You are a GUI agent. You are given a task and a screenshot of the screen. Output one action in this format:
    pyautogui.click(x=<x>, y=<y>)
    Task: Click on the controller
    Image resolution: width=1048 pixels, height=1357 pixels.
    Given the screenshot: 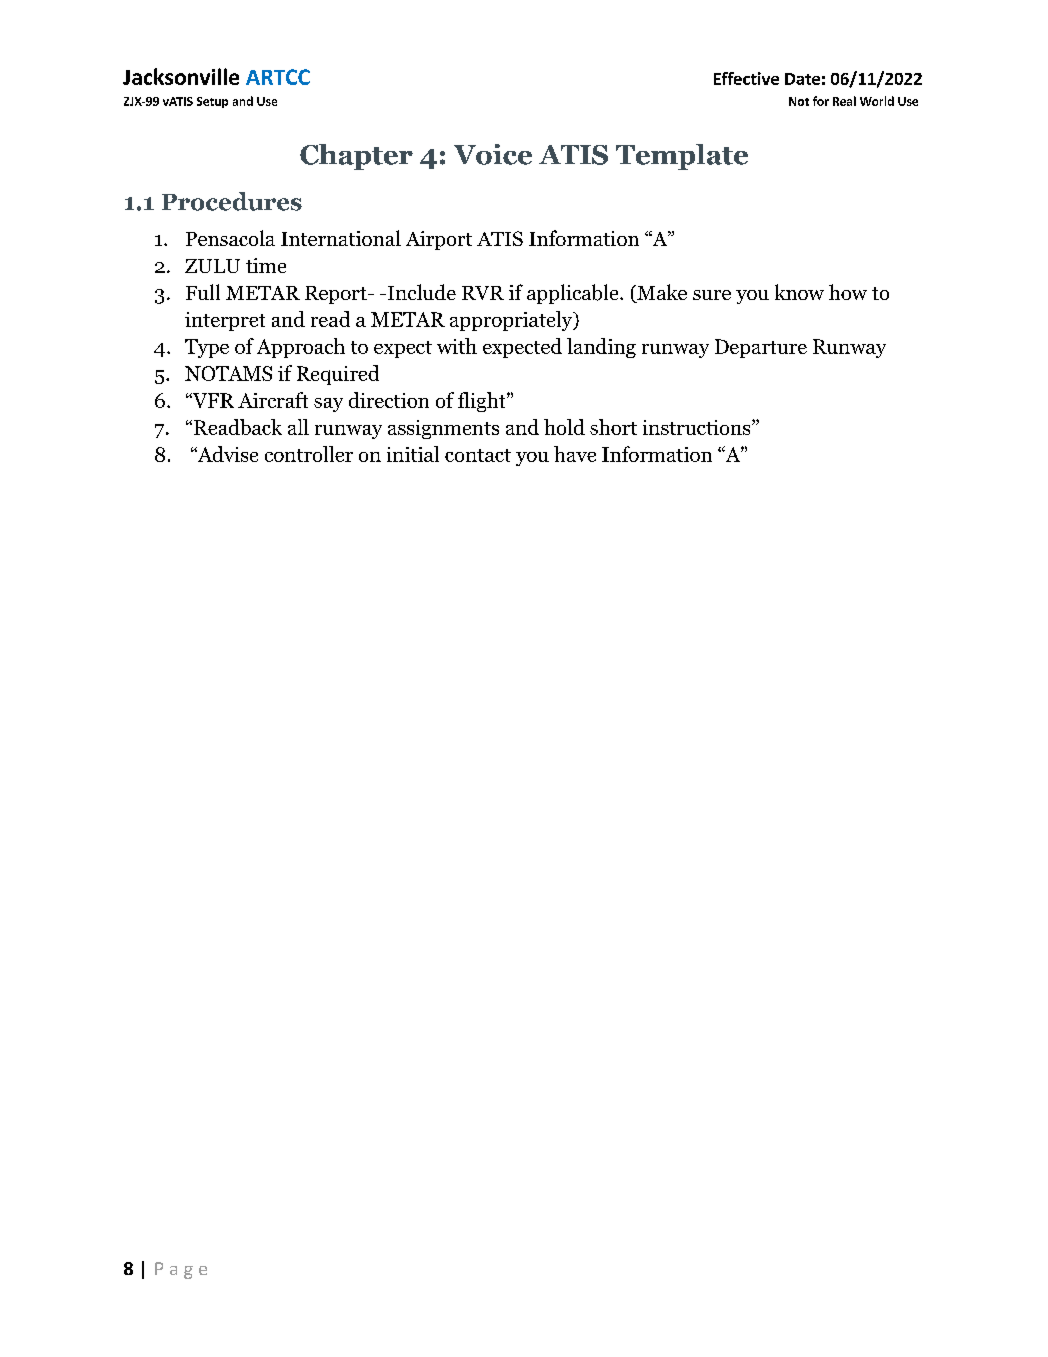 What is the action you would take?
    pyautogui.click(x=309, y=454)
